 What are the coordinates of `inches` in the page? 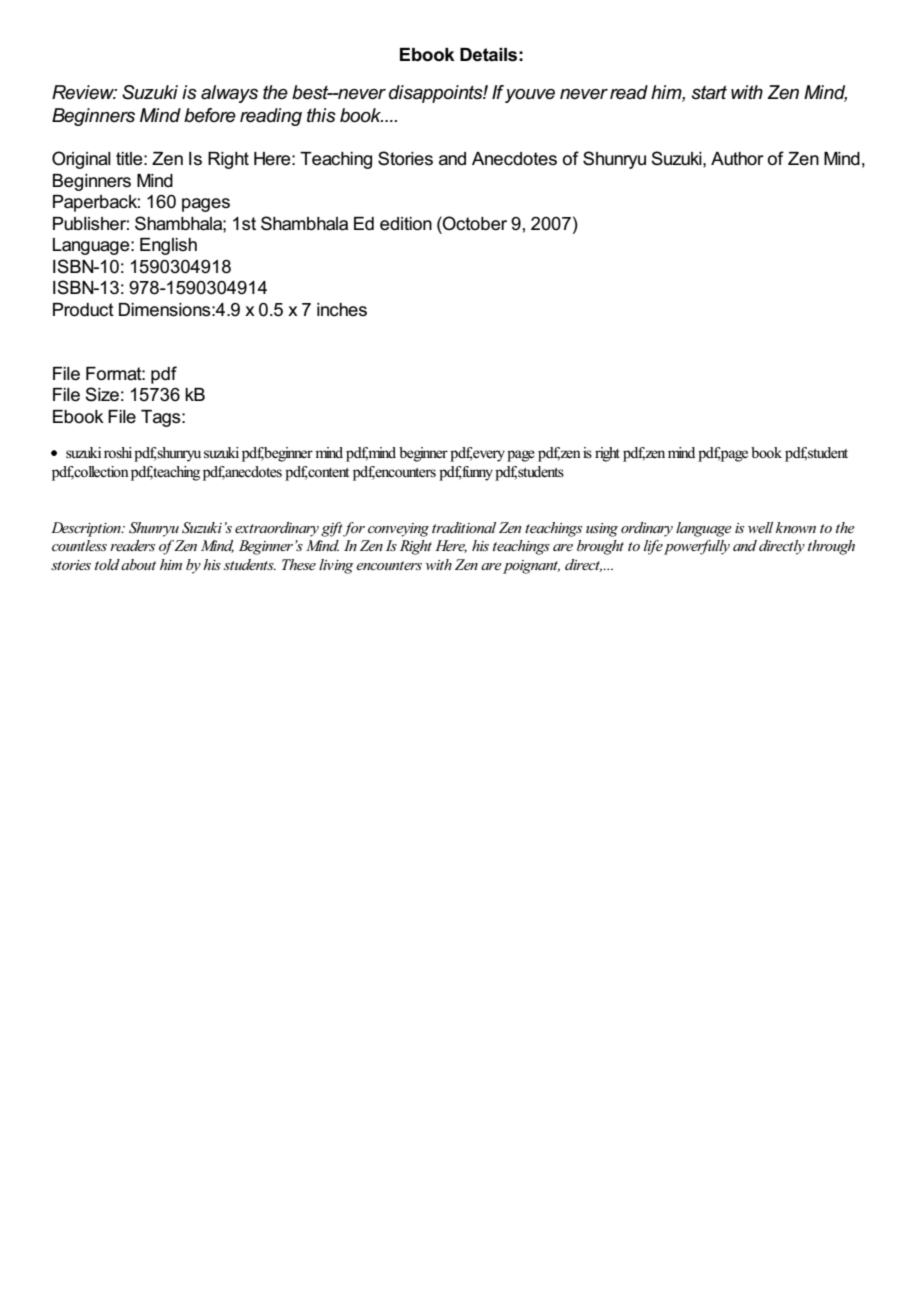 It's located at (342, 310).
